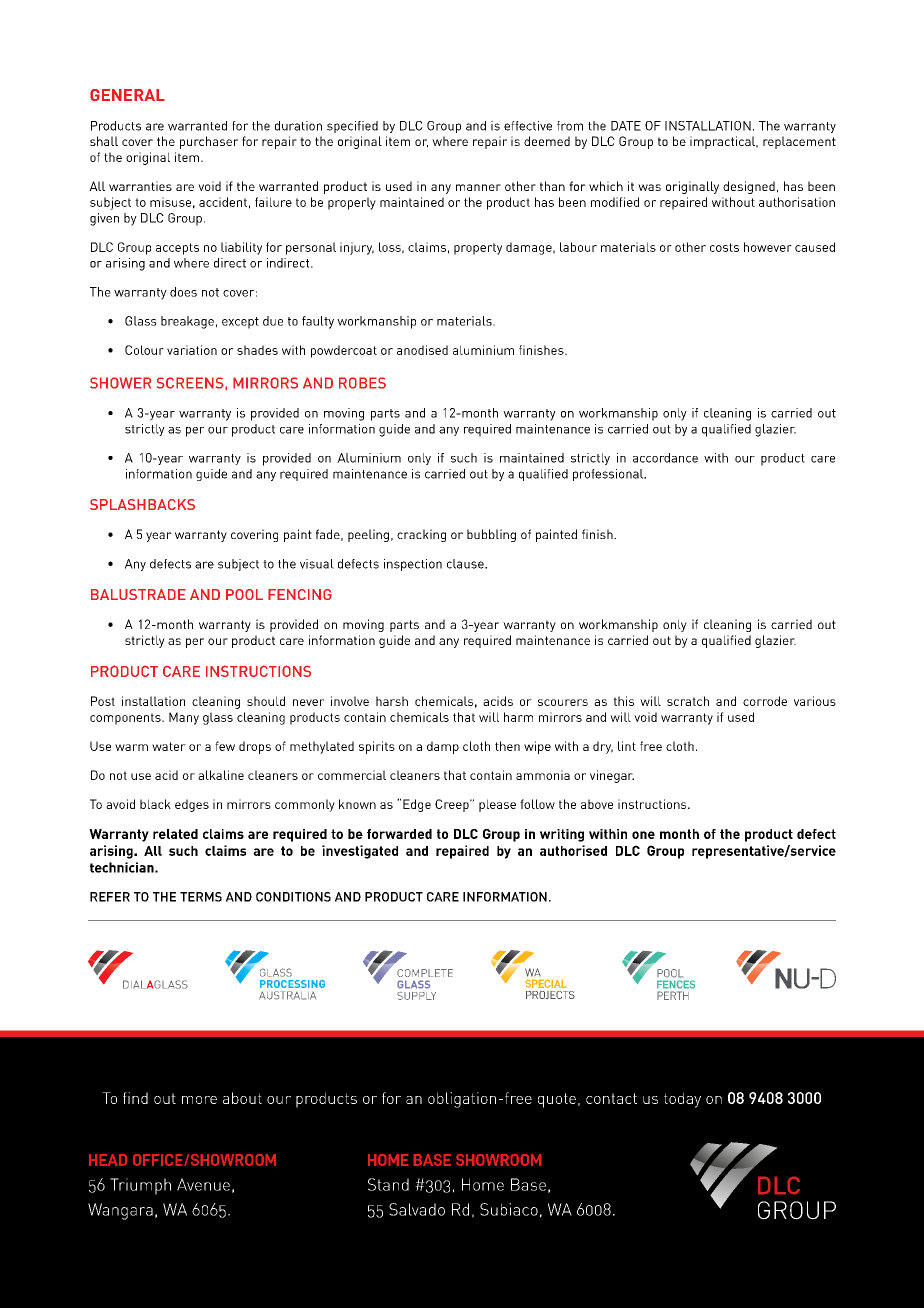 This image has height=1308, width=924. What do you see at coordinates (422, 350) in the image?
I see `anodised` at bounding box center [422, 350].
